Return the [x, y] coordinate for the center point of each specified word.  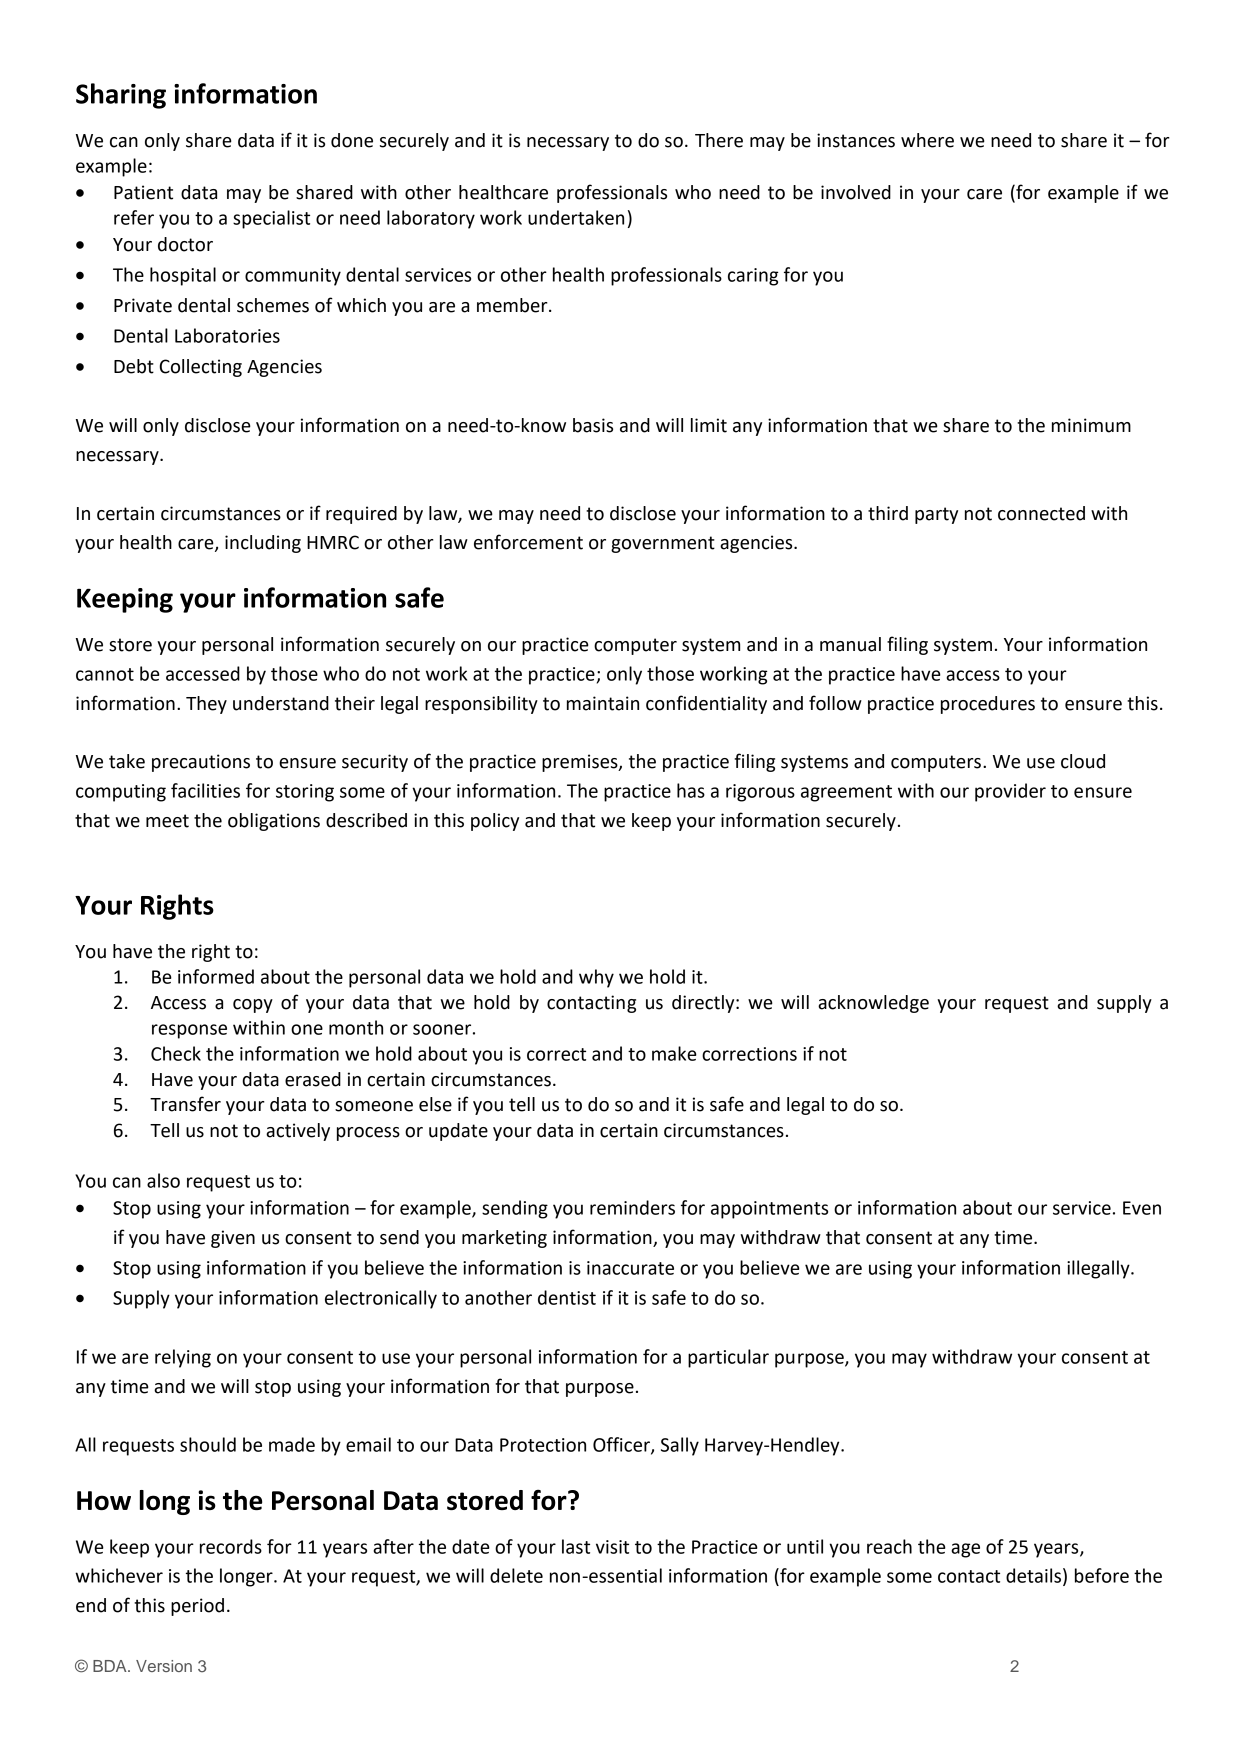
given [233, 1239]
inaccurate [630, 1268]
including [263, 544]
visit [612, 1547]
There [719, 140]
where [927, 140]
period [197, 1607]
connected [1041, 513]
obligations [274, 822]
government [663, 544]
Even [1142, 1208]
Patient [143, 192]
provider [1010, 792]
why [596, 978]
